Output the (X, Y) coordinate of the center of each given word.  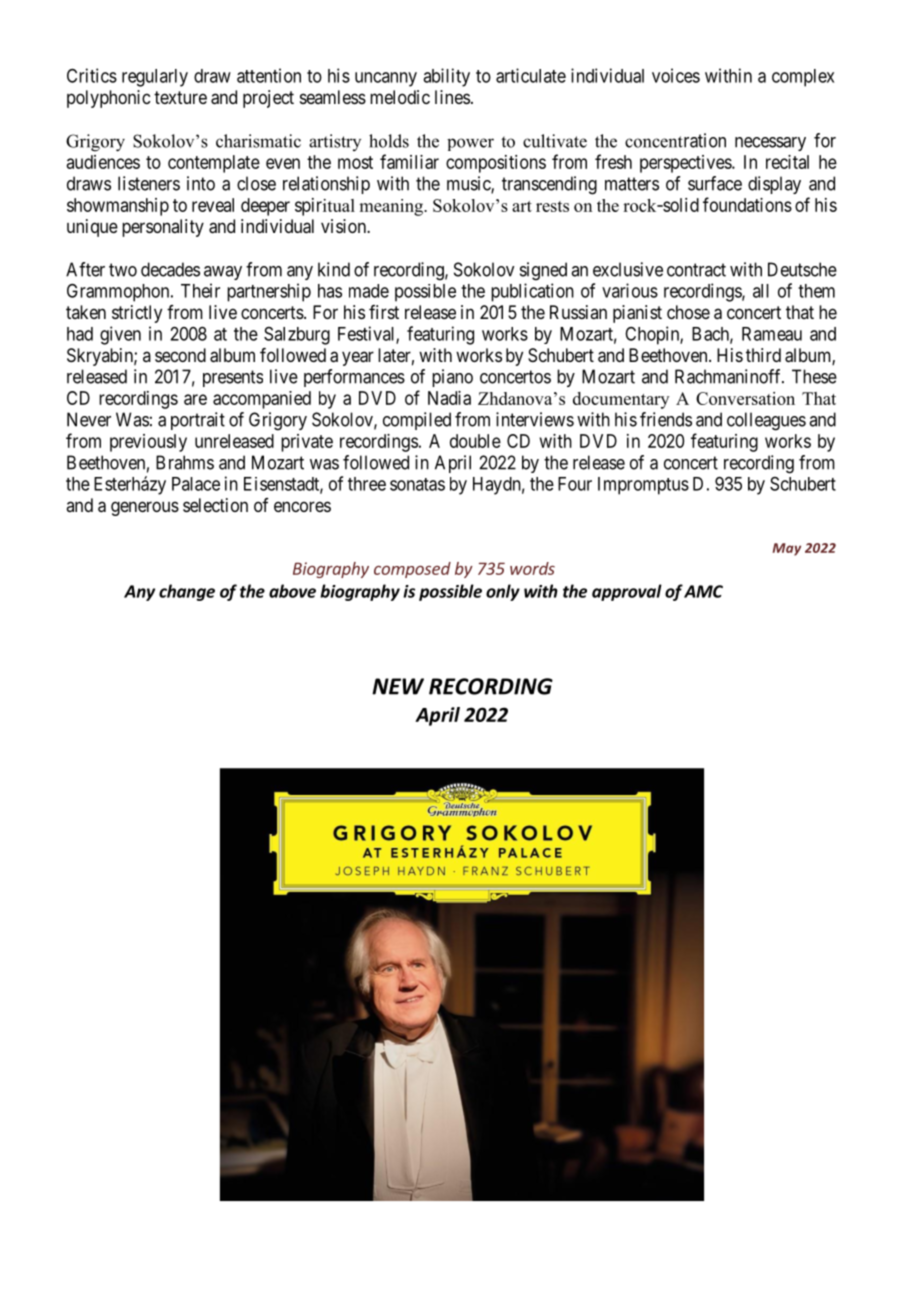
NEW (398, 686)
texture (180, 97)
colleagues (766, 421)
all (761, 291)
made (369, 291)
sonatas (417, 484)
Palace (196, 484)
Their (200, 290)
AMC (703, 591)
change (187, 592)
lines (452, 97)
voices (676, 75)
